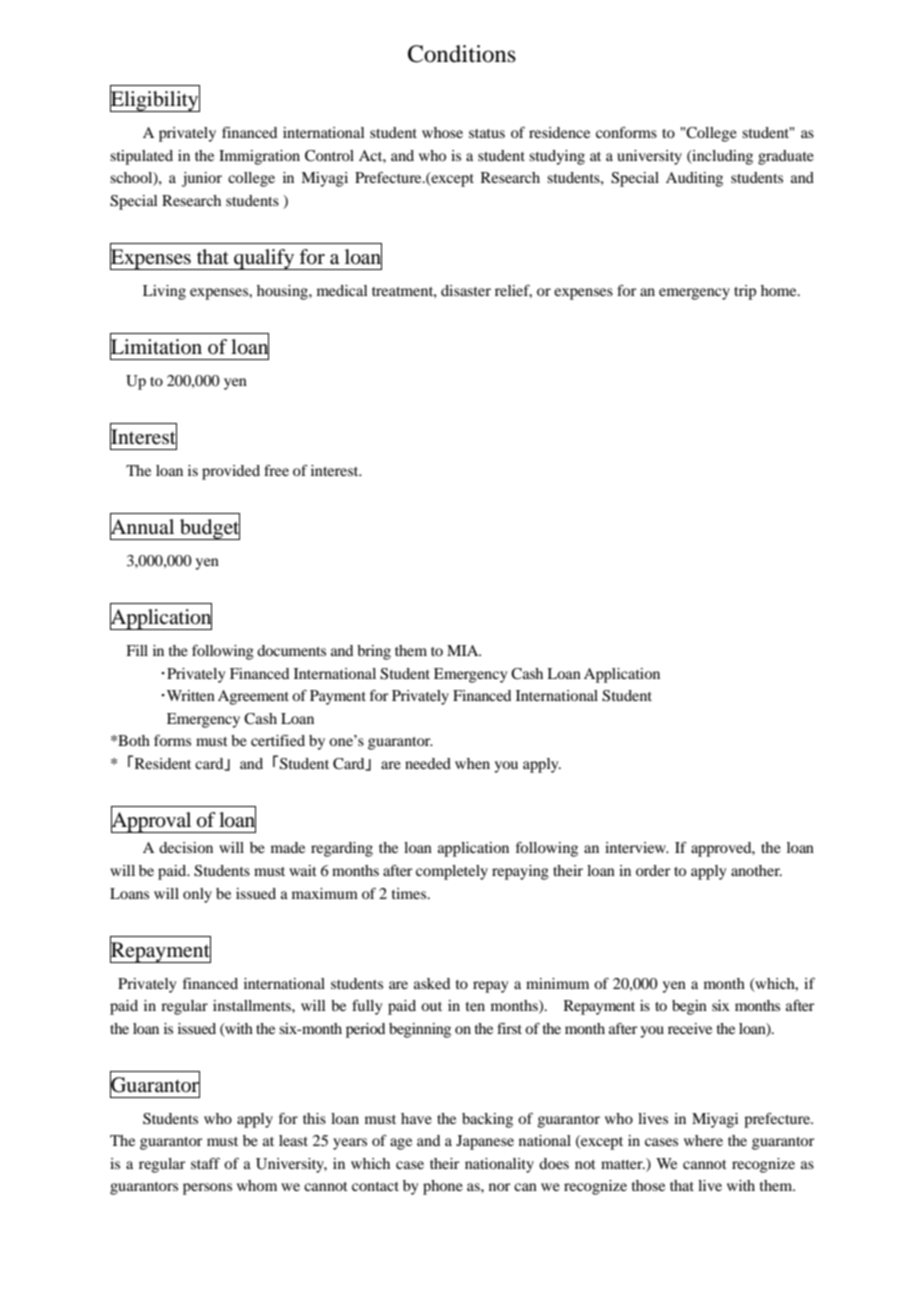 The image size is (924, 1308). What do you see at coordinates (472, 763) in the page?
I see `when` at bounding box center [472, 763].
